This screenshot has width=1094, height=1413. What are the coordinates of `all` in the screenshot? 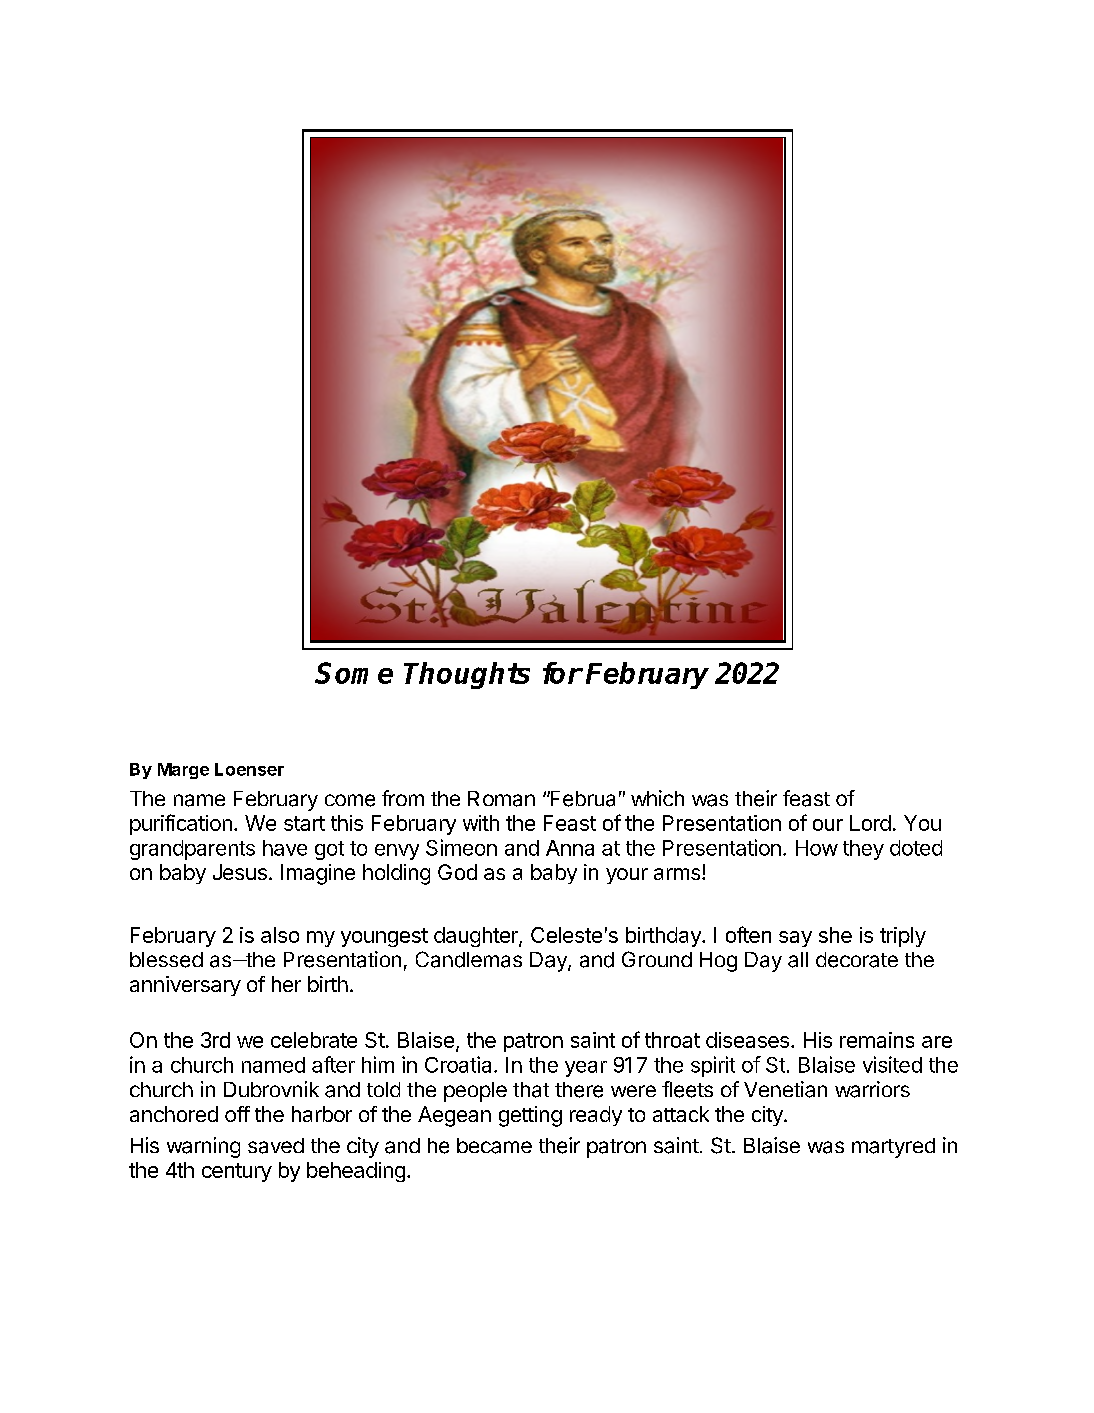 It's located at (798, 960).
